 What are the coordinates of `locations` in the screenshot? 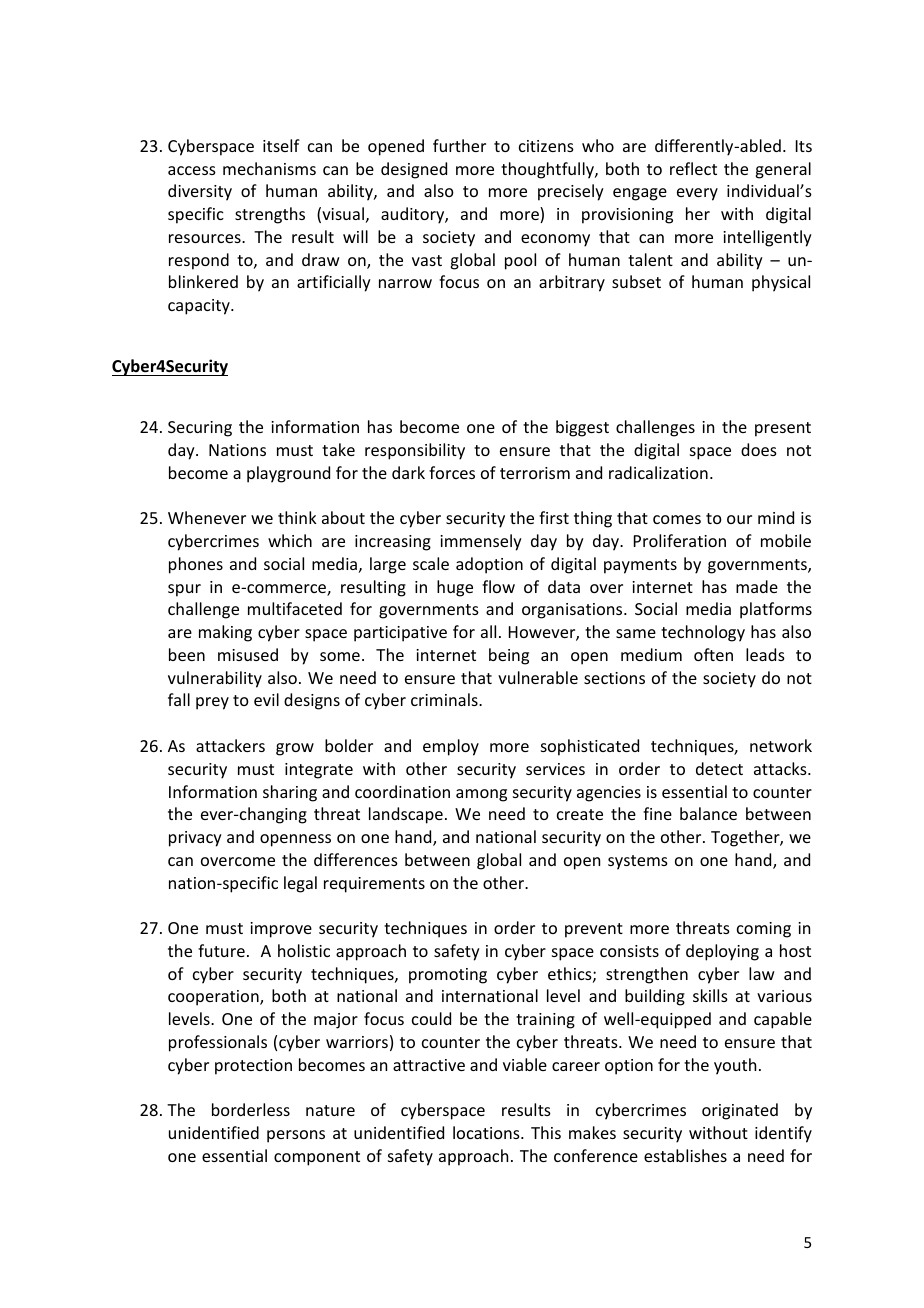 It's located at (487, 1132).
